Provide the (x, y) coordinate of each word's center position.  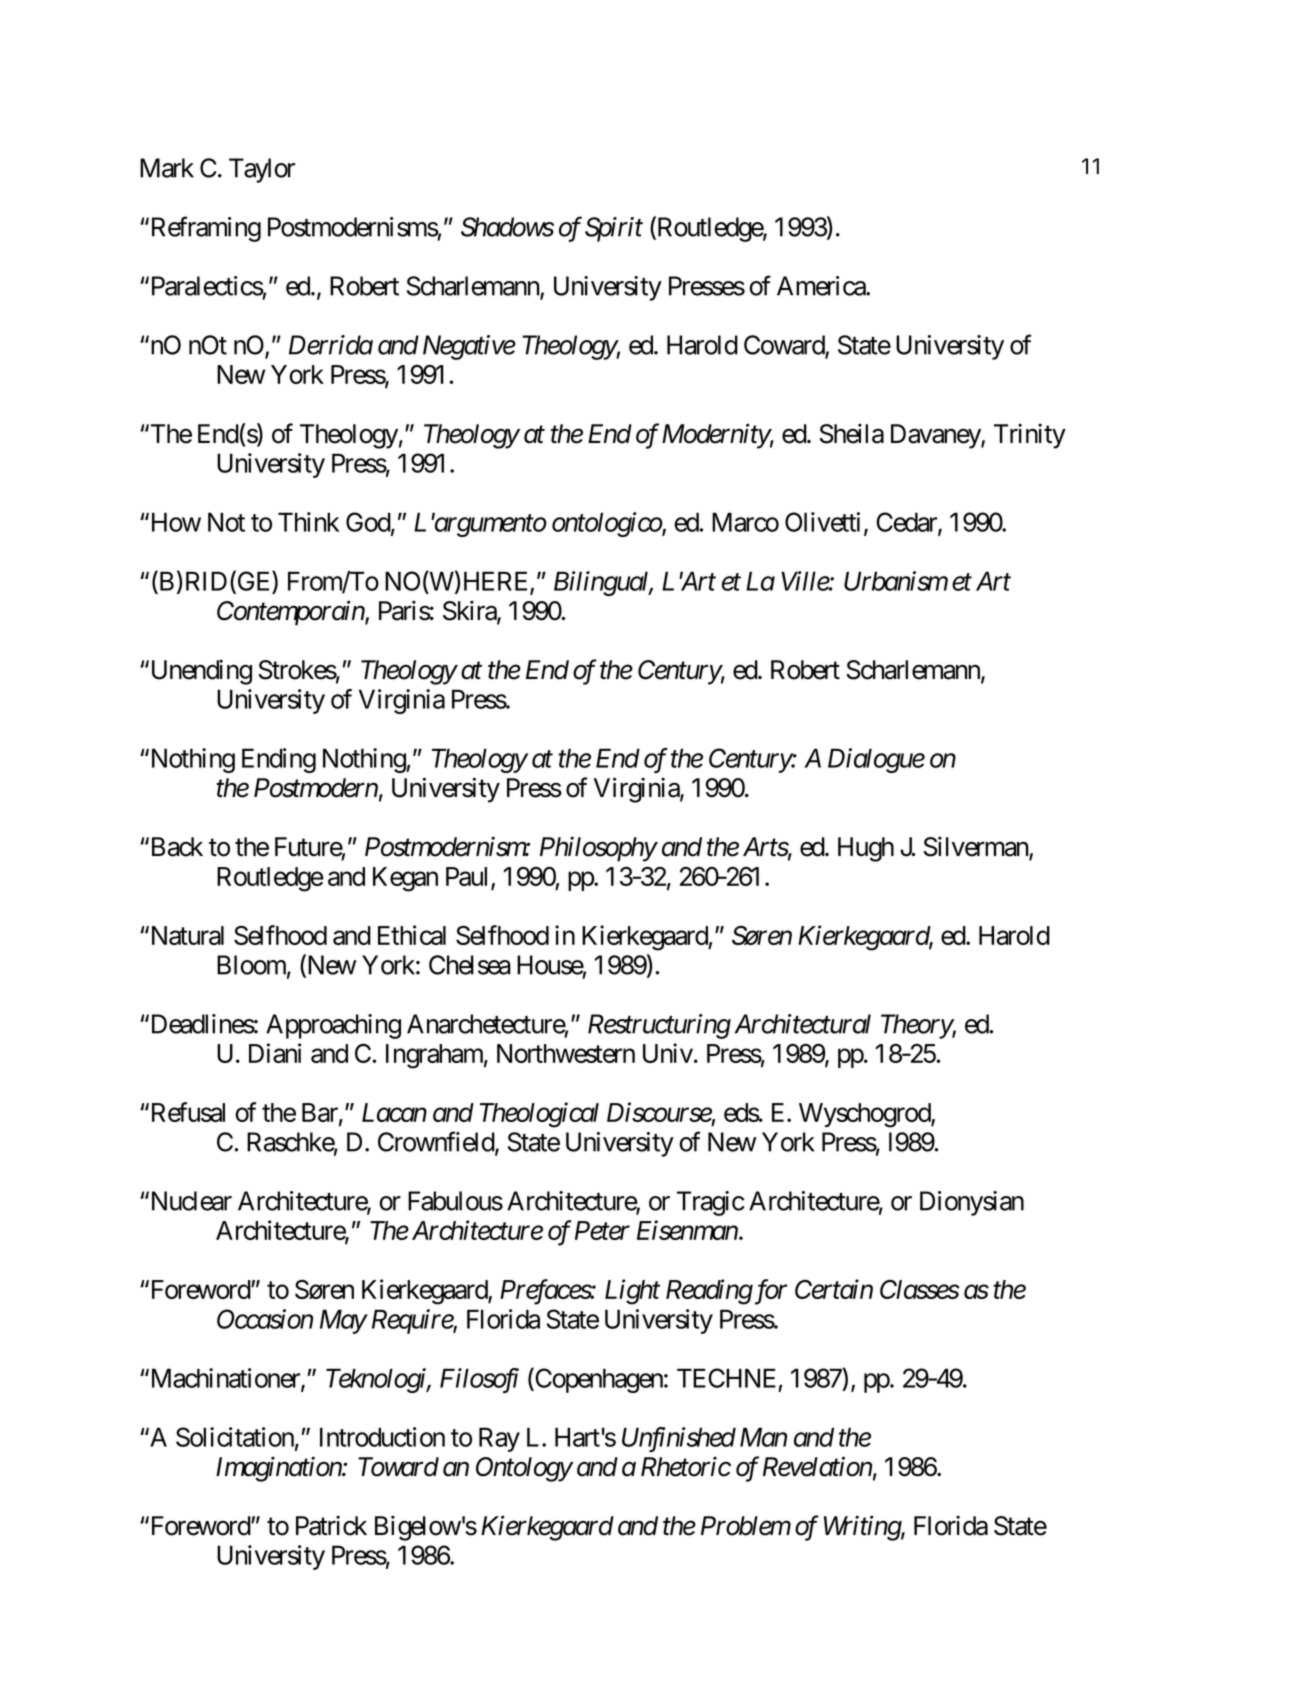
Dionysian (972, 1203)
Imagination (279, 1469)
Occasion (265, 1319)
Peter (602, 1230)
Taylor (262, 170)
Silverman (976, 847)
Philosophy (598, 849)
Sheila (851, 433)
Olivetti (822, 522)
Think (308, 522)
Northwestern (566, 1053)
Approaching (333, 1026)
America (822, 286)
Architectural (802, 1024)
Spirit (614, 229)
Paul (469, 877)
